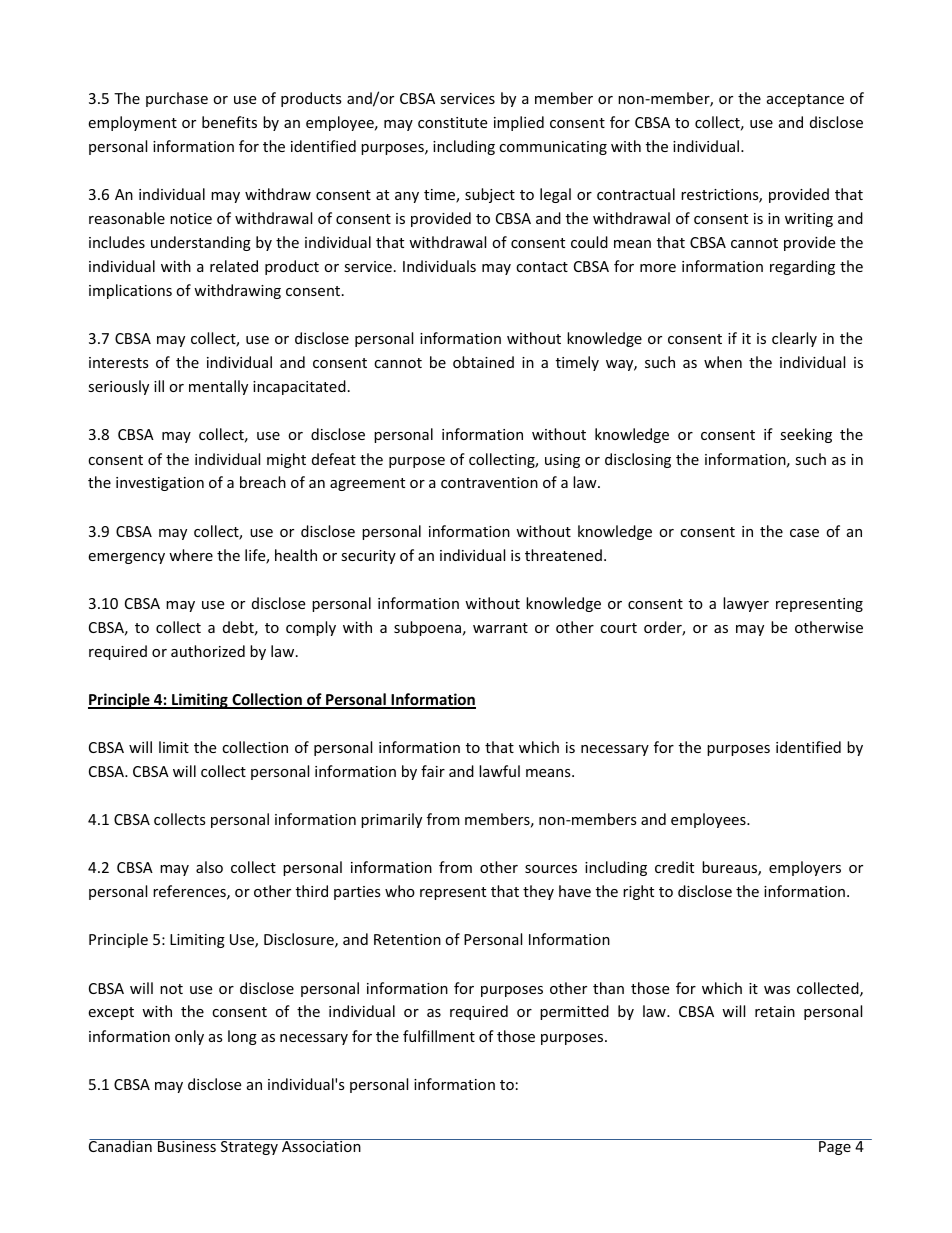  What do you see at coordinates (500, 628) in the page?
I see `warrant` at bounding box center [500, 628].
